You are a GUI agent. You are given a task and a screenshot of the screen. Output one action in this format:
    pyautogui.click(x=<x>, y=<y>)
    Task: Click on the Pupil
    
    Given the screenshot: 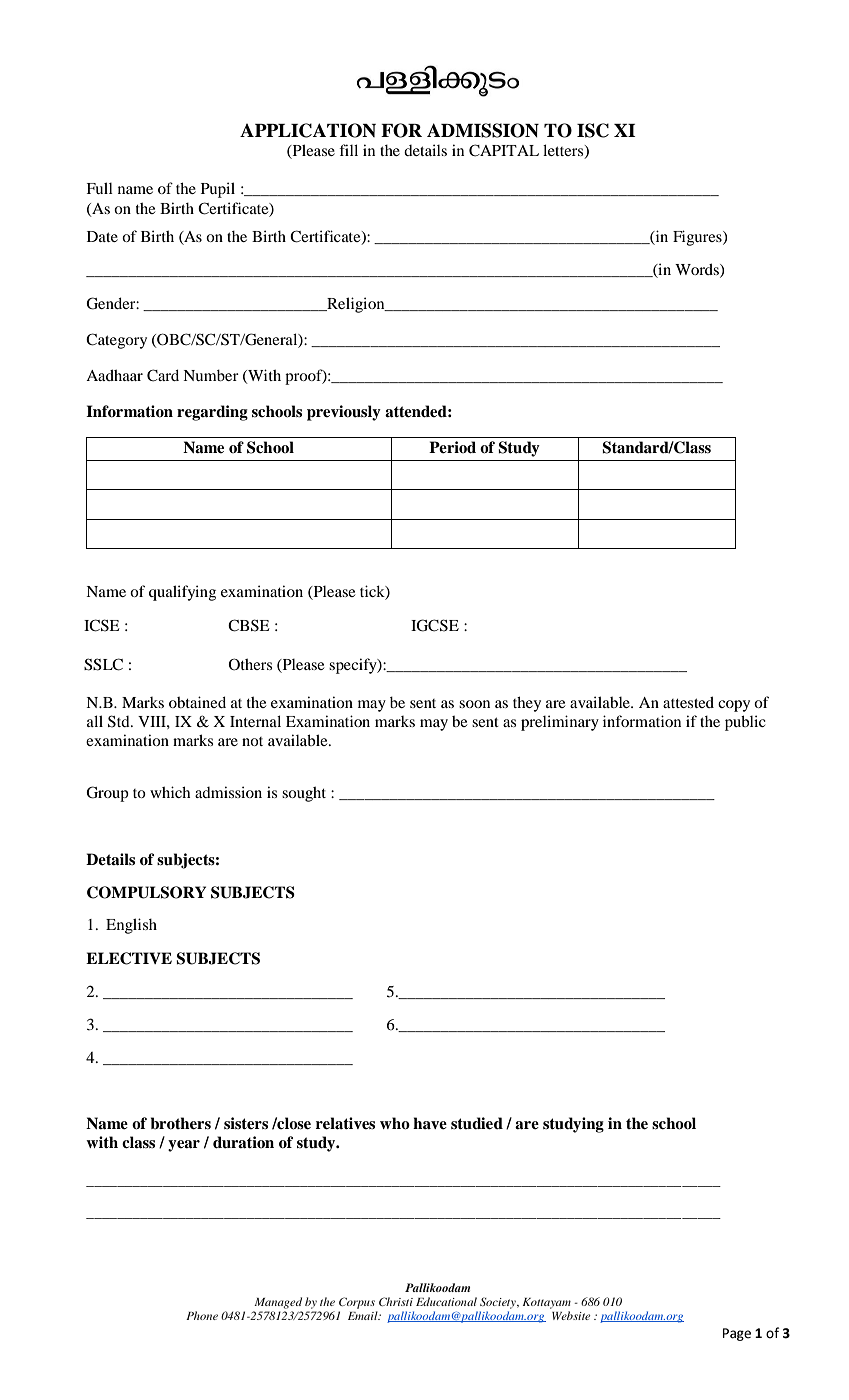 What is the action you would take?
    pyautogui.click(x=218, y=190)
